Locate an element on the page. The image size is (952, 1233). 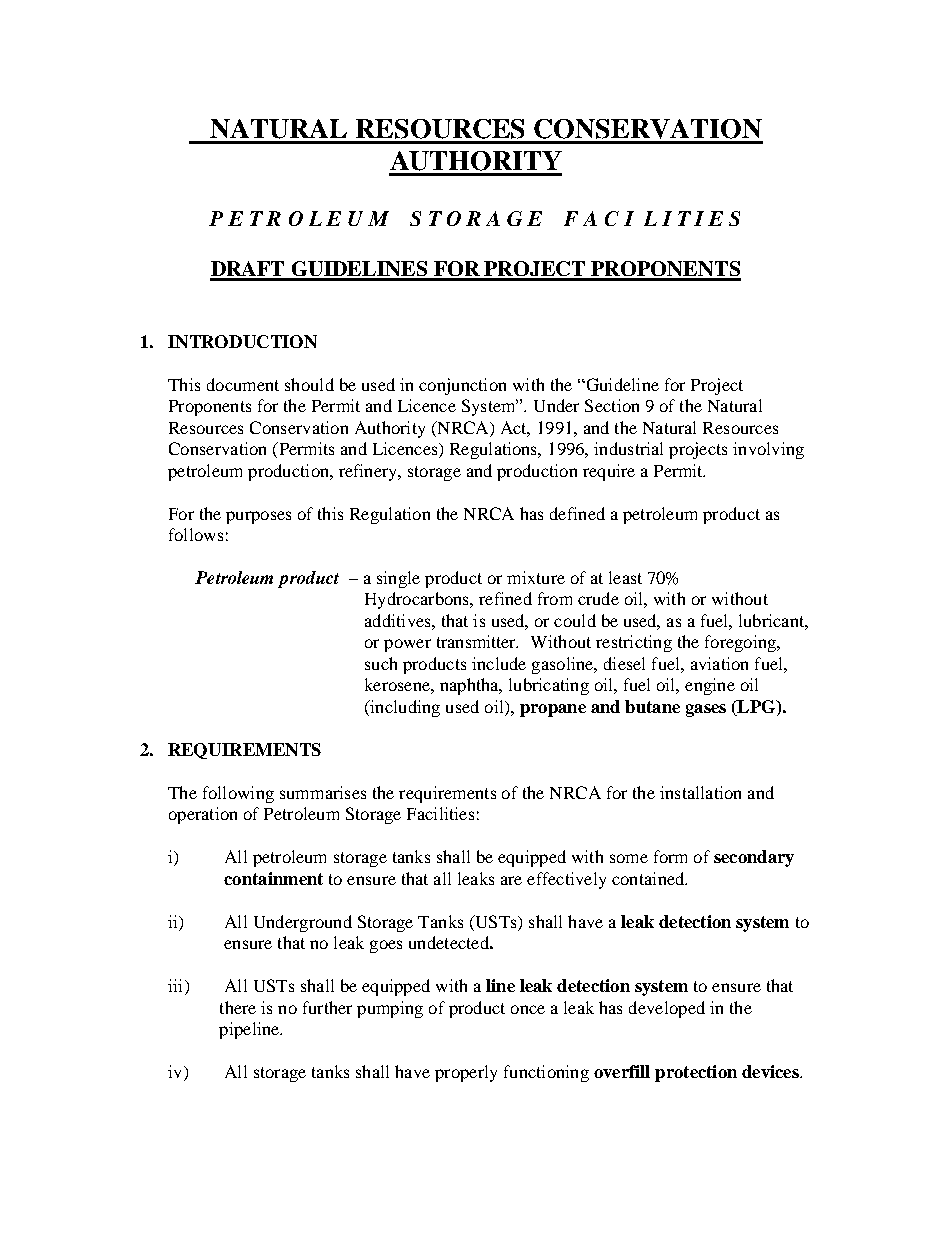
purposes is located at coordinates (258, 517).
